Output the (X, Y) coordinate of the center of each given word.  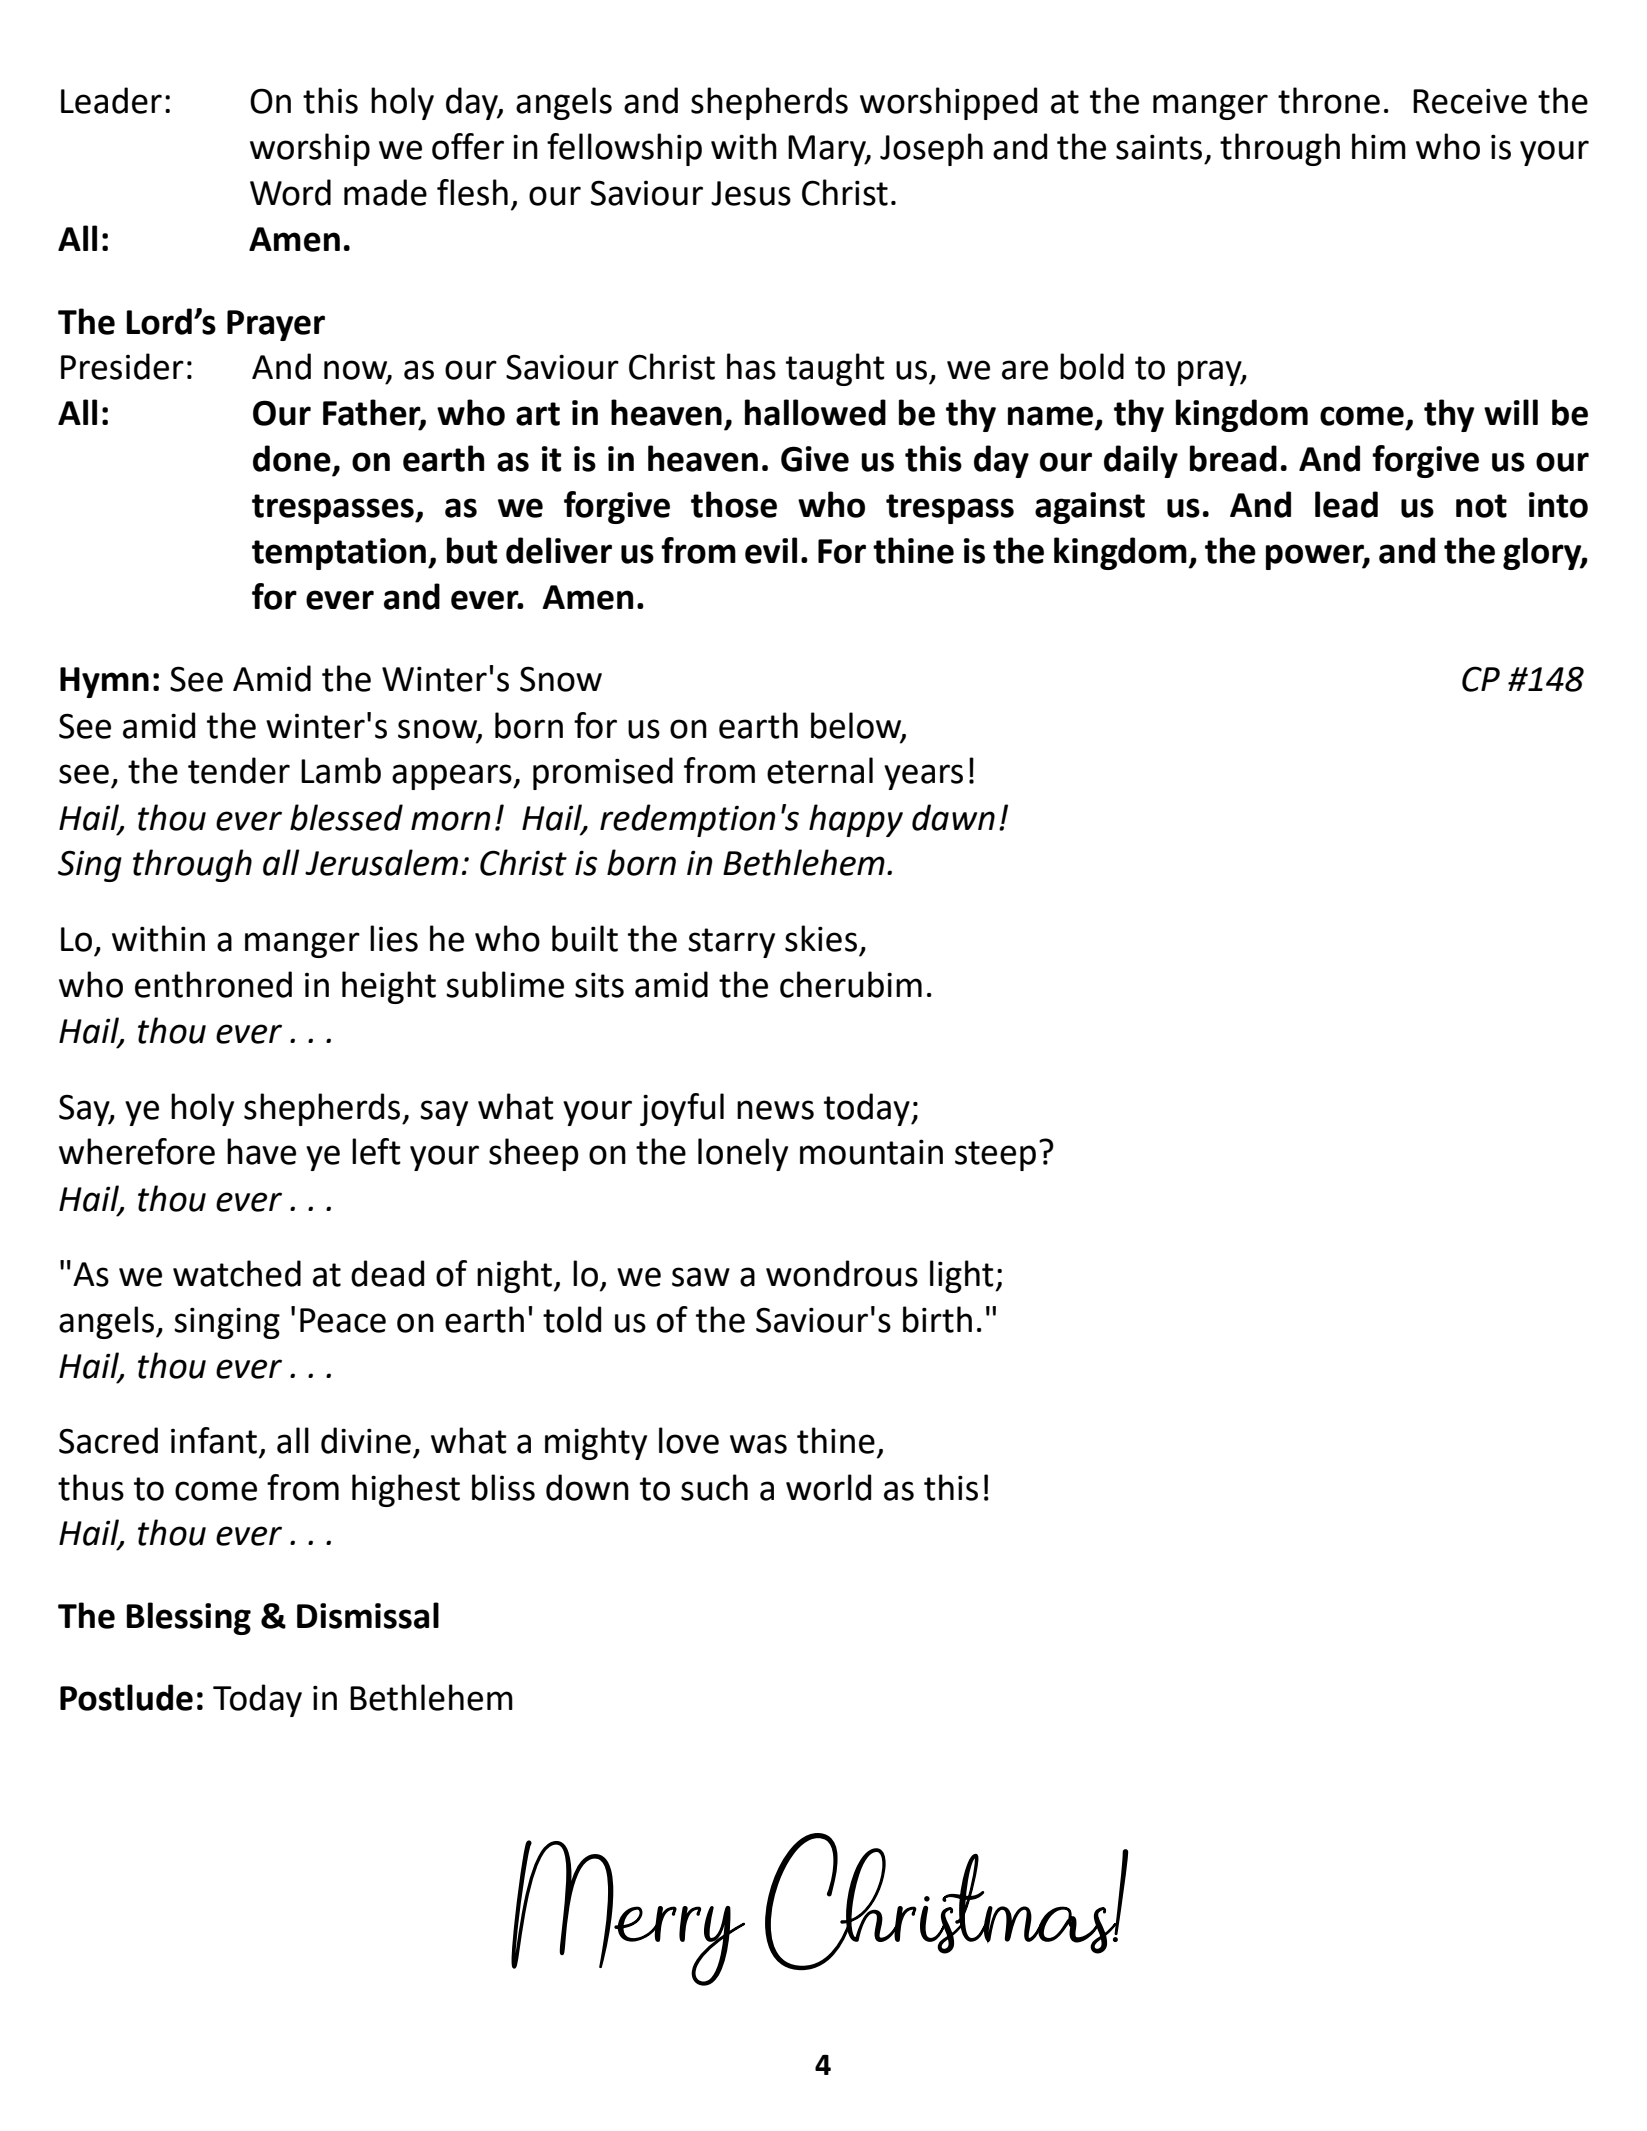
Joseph (931, 149)
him (1379, 146)
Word (290, 192)
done (292, 458)
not (1481, 506)
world (828, 1487)
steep (995, 1156)
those (734, 504)
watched (237, 1273)
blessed (346, 817)
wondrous (842, 1273)
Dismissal (368, 1615)
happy (856, 820)
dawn (953, 817)
